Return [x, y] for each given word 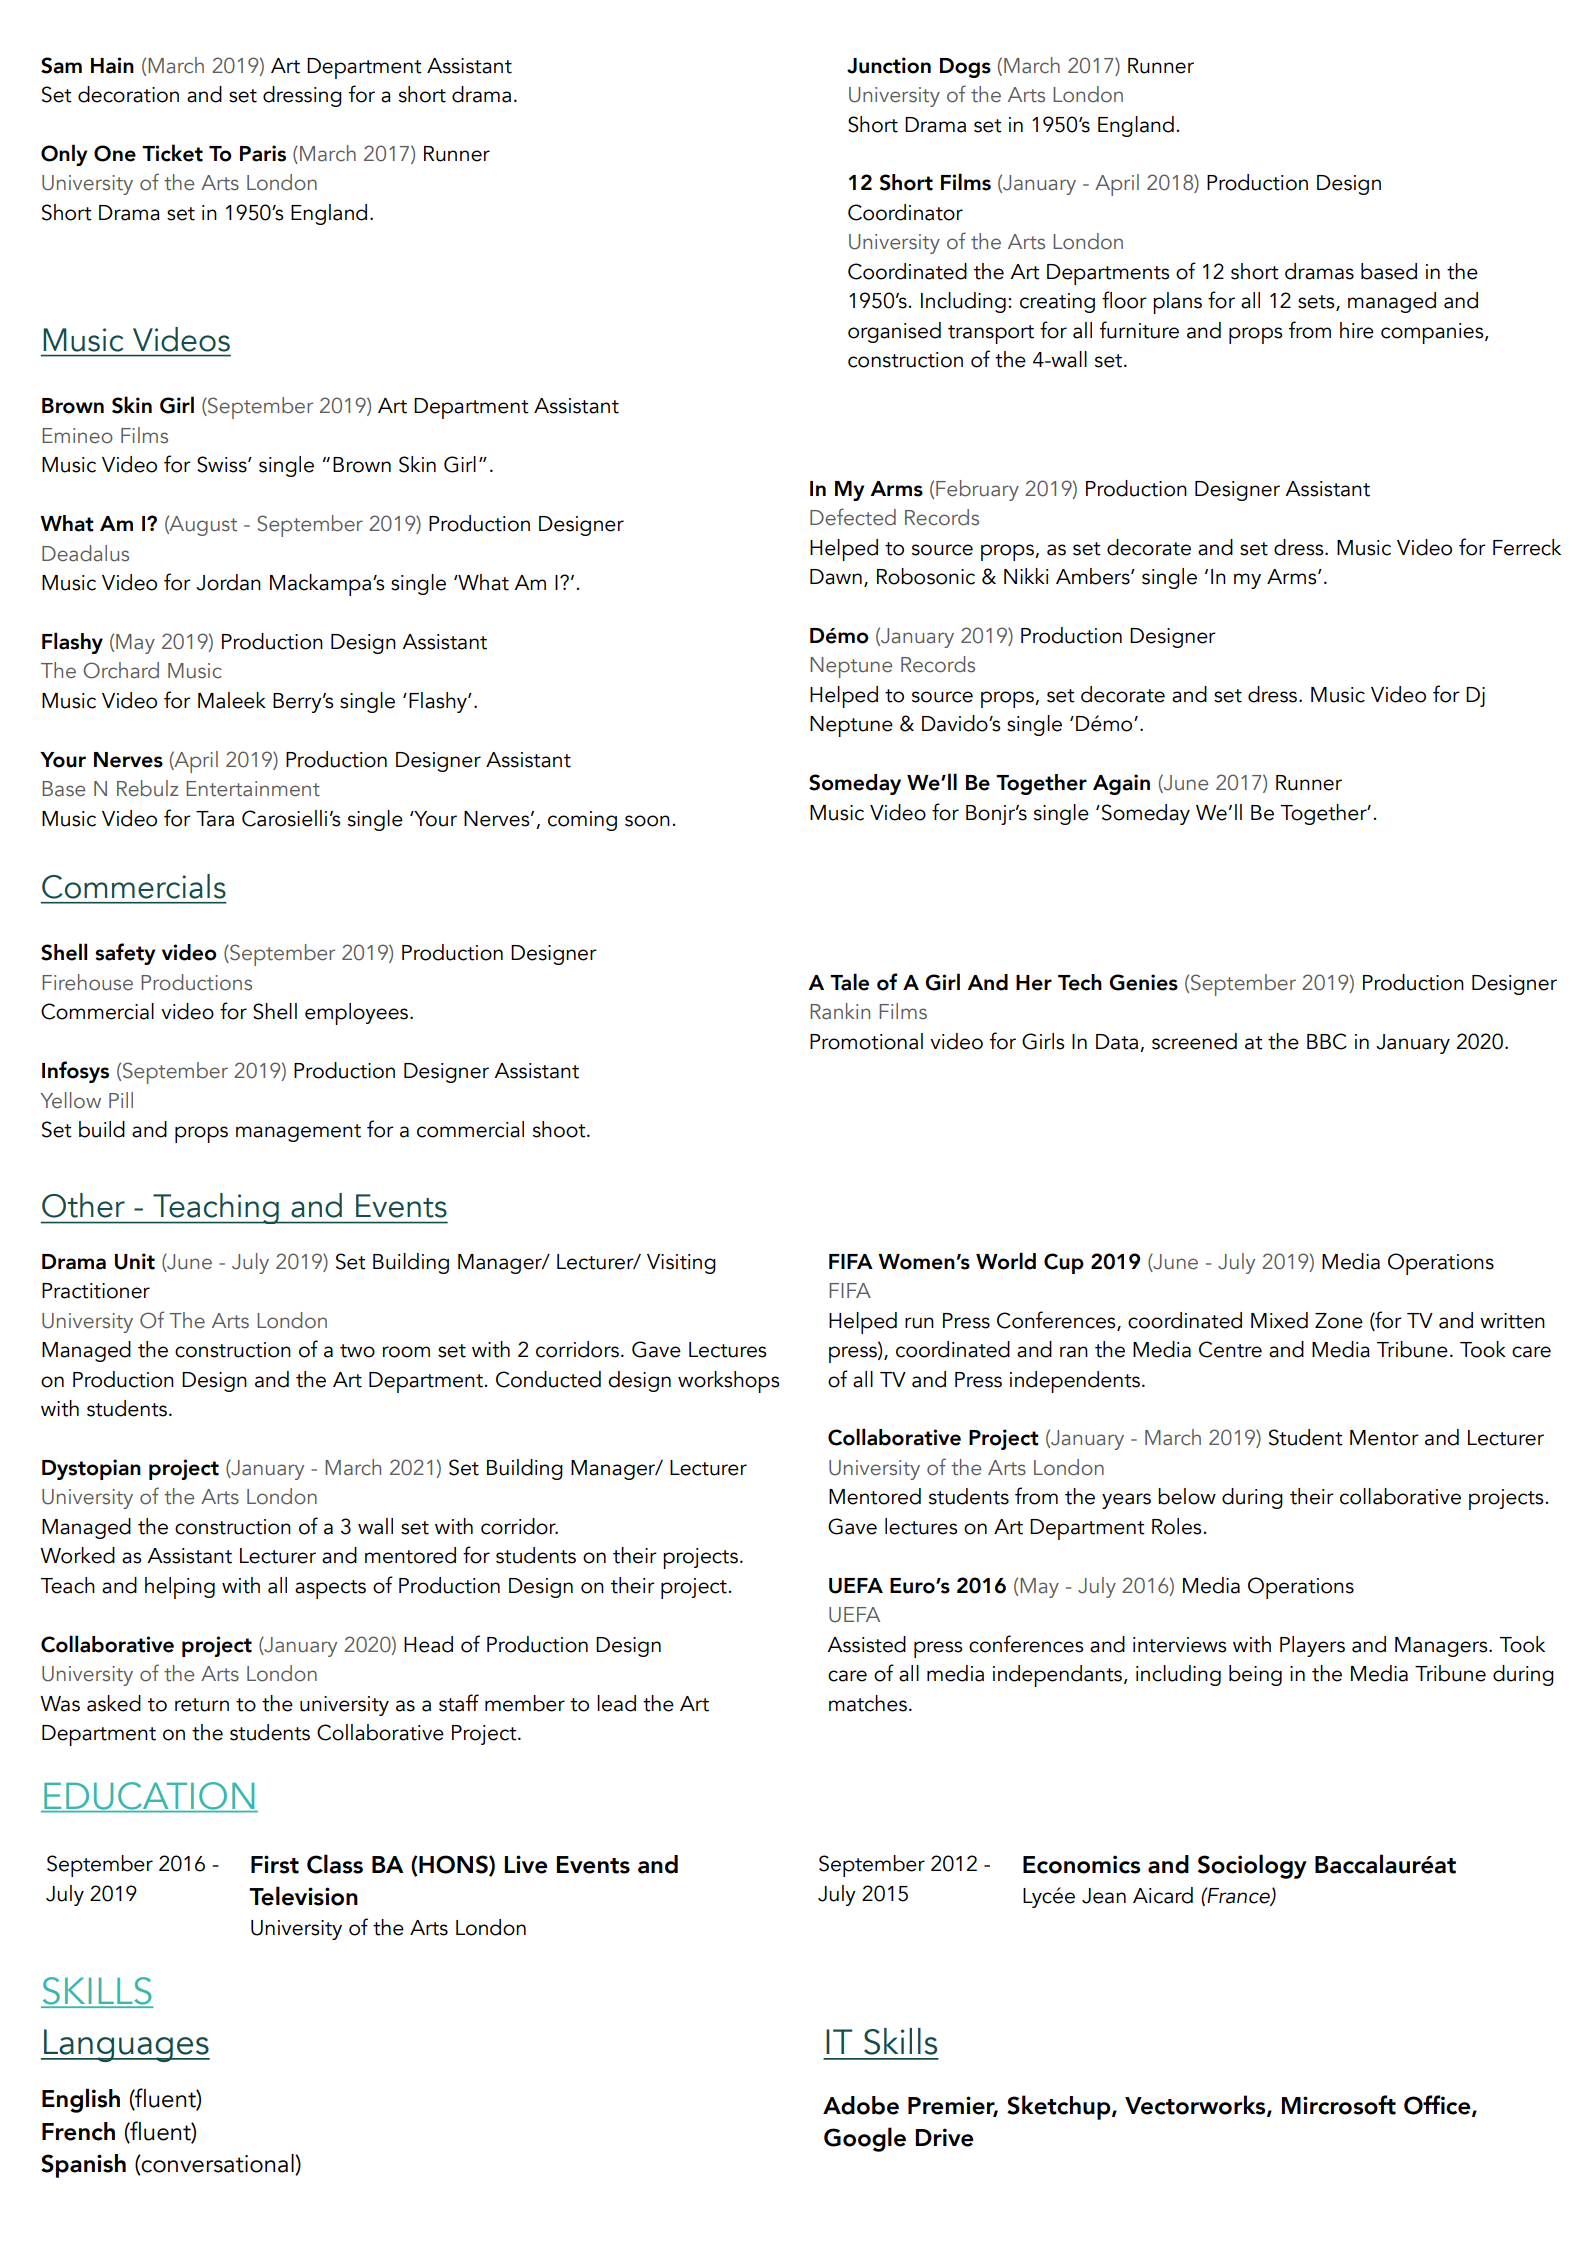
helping [180, 1588]
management [298, 1133]
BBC [1327, 1041]
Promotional [866, 1041]
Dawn [836, 577]
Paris [263, 153]
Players [1312, 1646]
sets [1317, 303]
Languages [126, 2045]
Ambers [1094, 576]
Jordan [228, 582]
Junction [889, 65]
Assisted [866, 1644]
